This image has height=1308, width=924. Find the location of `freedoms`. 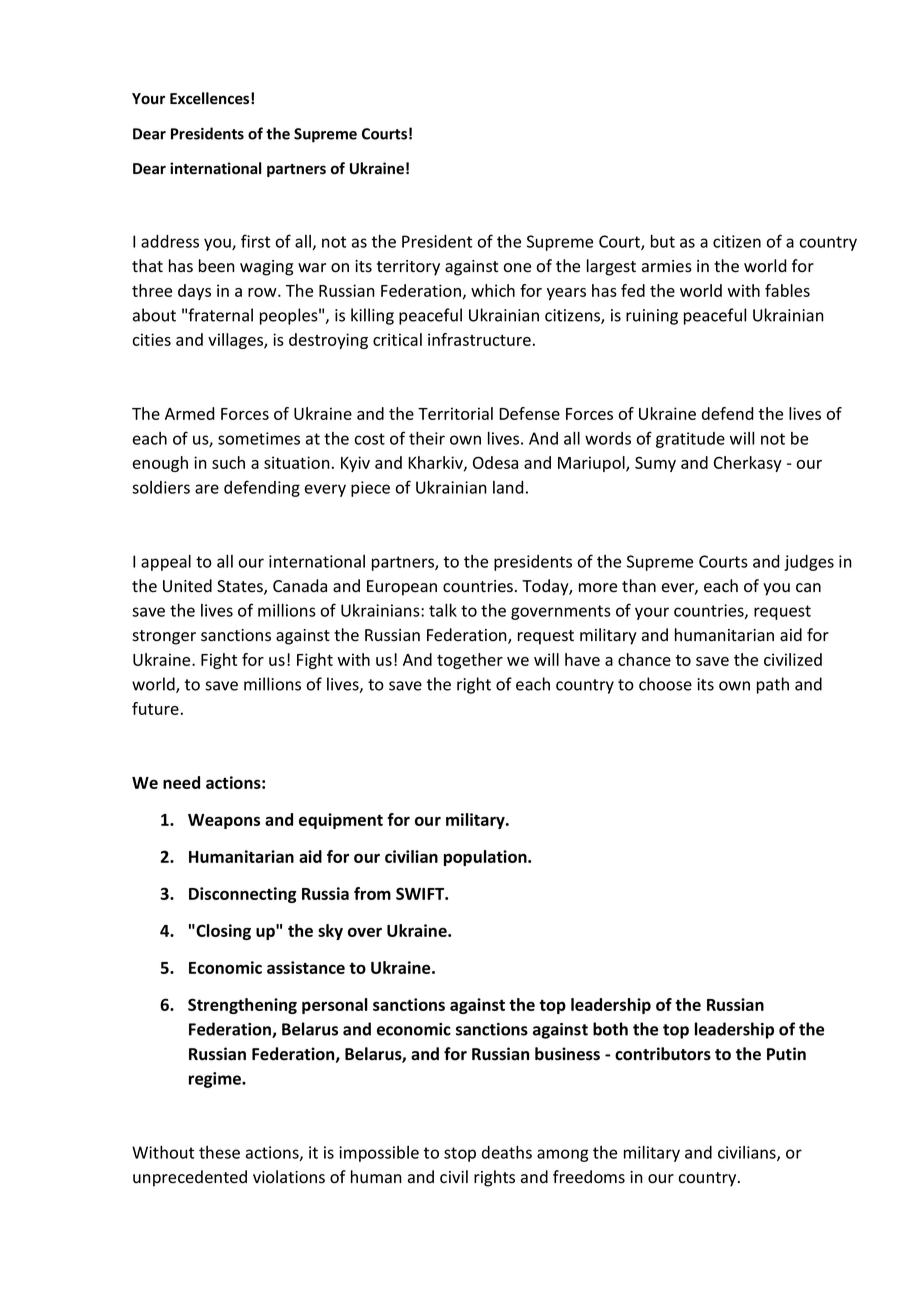

freedoms is located at coordinates (589, 1177).
